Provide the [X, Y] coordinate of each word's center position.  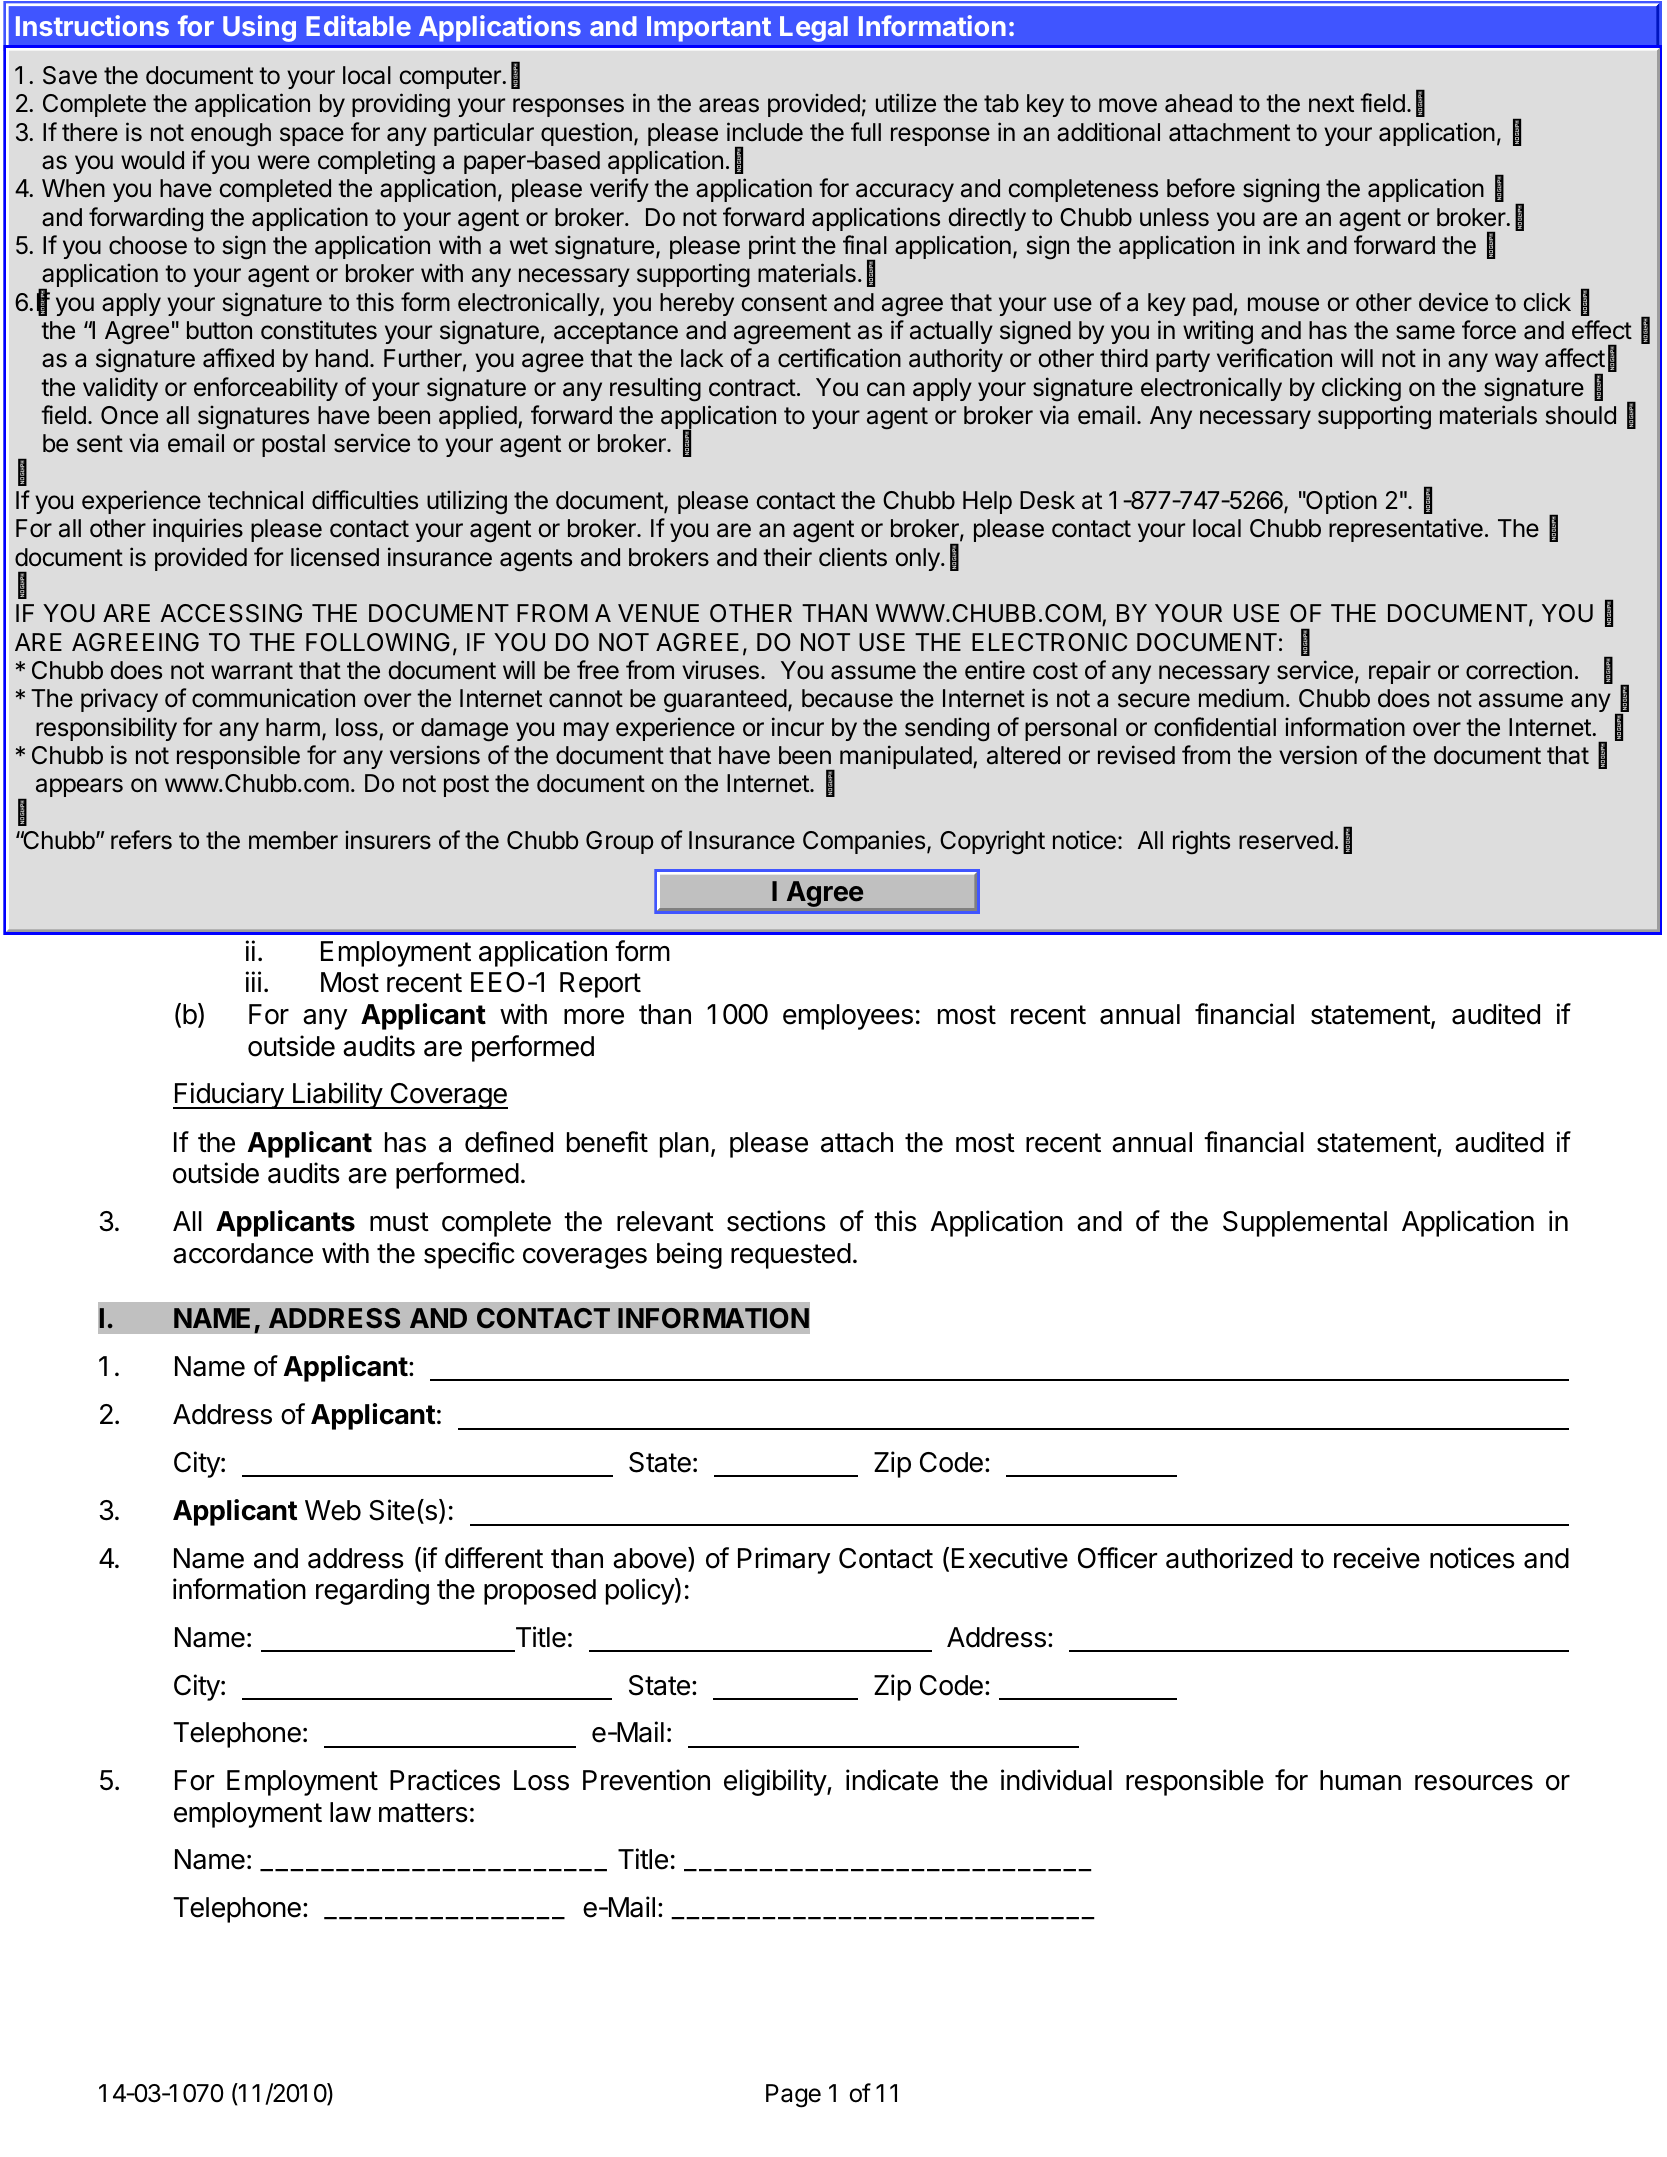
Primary [784, 1560]
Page [793, 2096]
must [399, 1222]
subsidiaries [244, 651]
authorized [1229, 1558]
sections [776, 1221]
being [689, 1255]
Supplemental [1305, 1224]
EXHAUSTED [184, 411]
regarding [372, 1591]
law [350, 1812]
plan [684, 1145]
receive [1377, 1558]
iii [253, 981]
